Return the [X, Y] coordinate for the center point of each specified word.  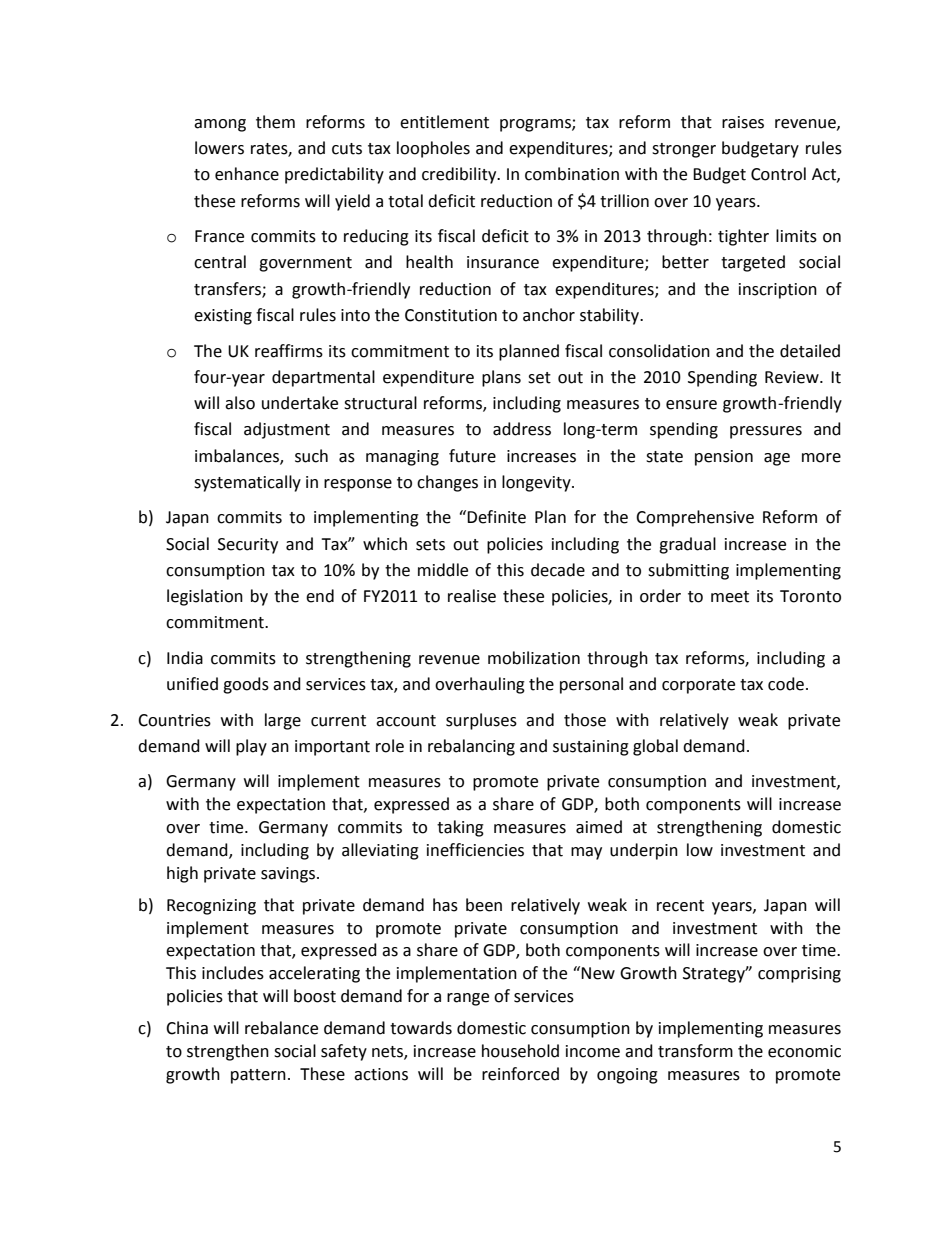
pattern [258, 1076]
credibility [460, 175]
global [655, 747]
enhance [247, 174]
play [251, 747]
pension [724, 458]
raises [743, 122]
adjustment [287, 430]
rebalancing [471, 747]
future [472, 456]
